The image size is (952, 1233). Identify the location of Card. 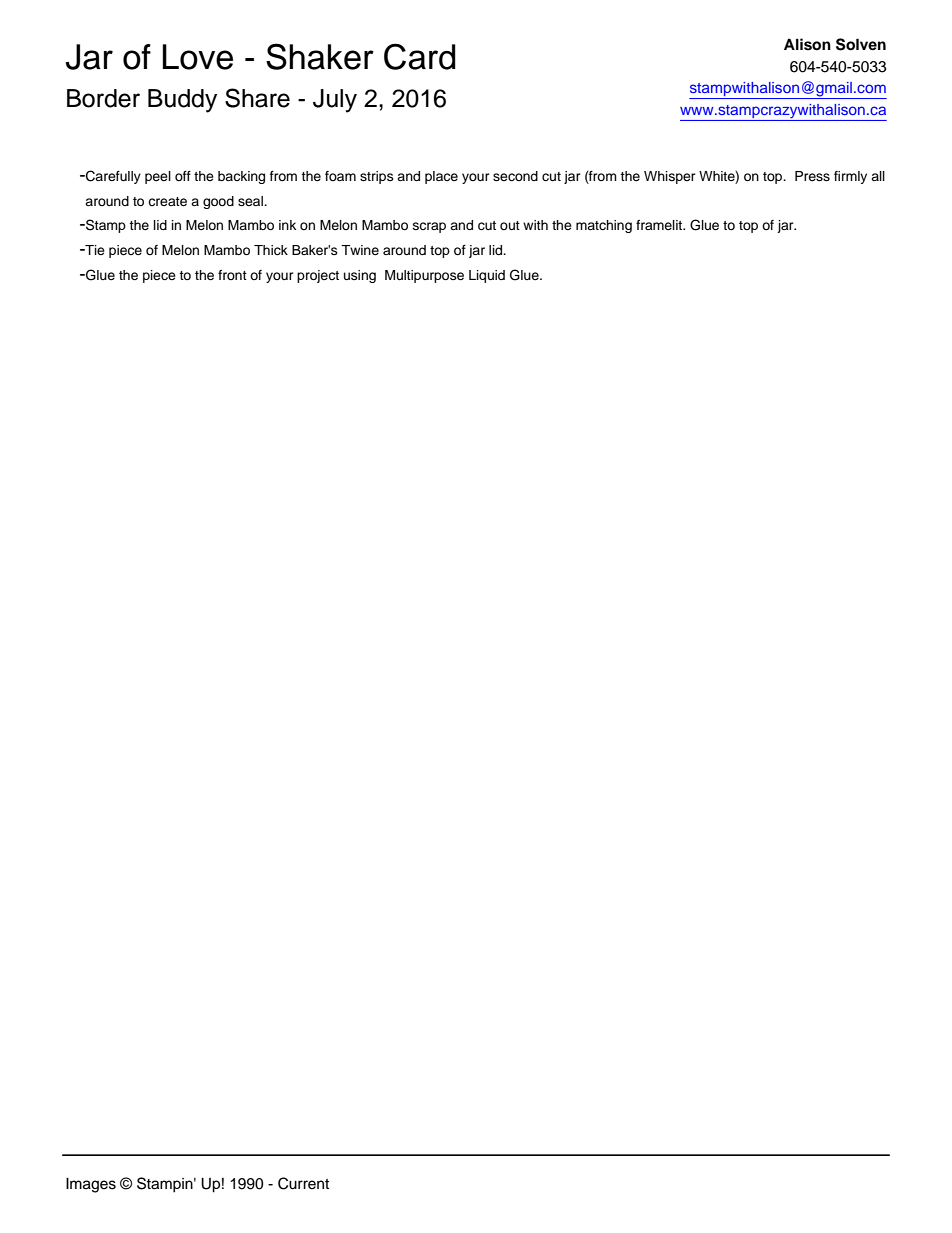
(420, 56).
